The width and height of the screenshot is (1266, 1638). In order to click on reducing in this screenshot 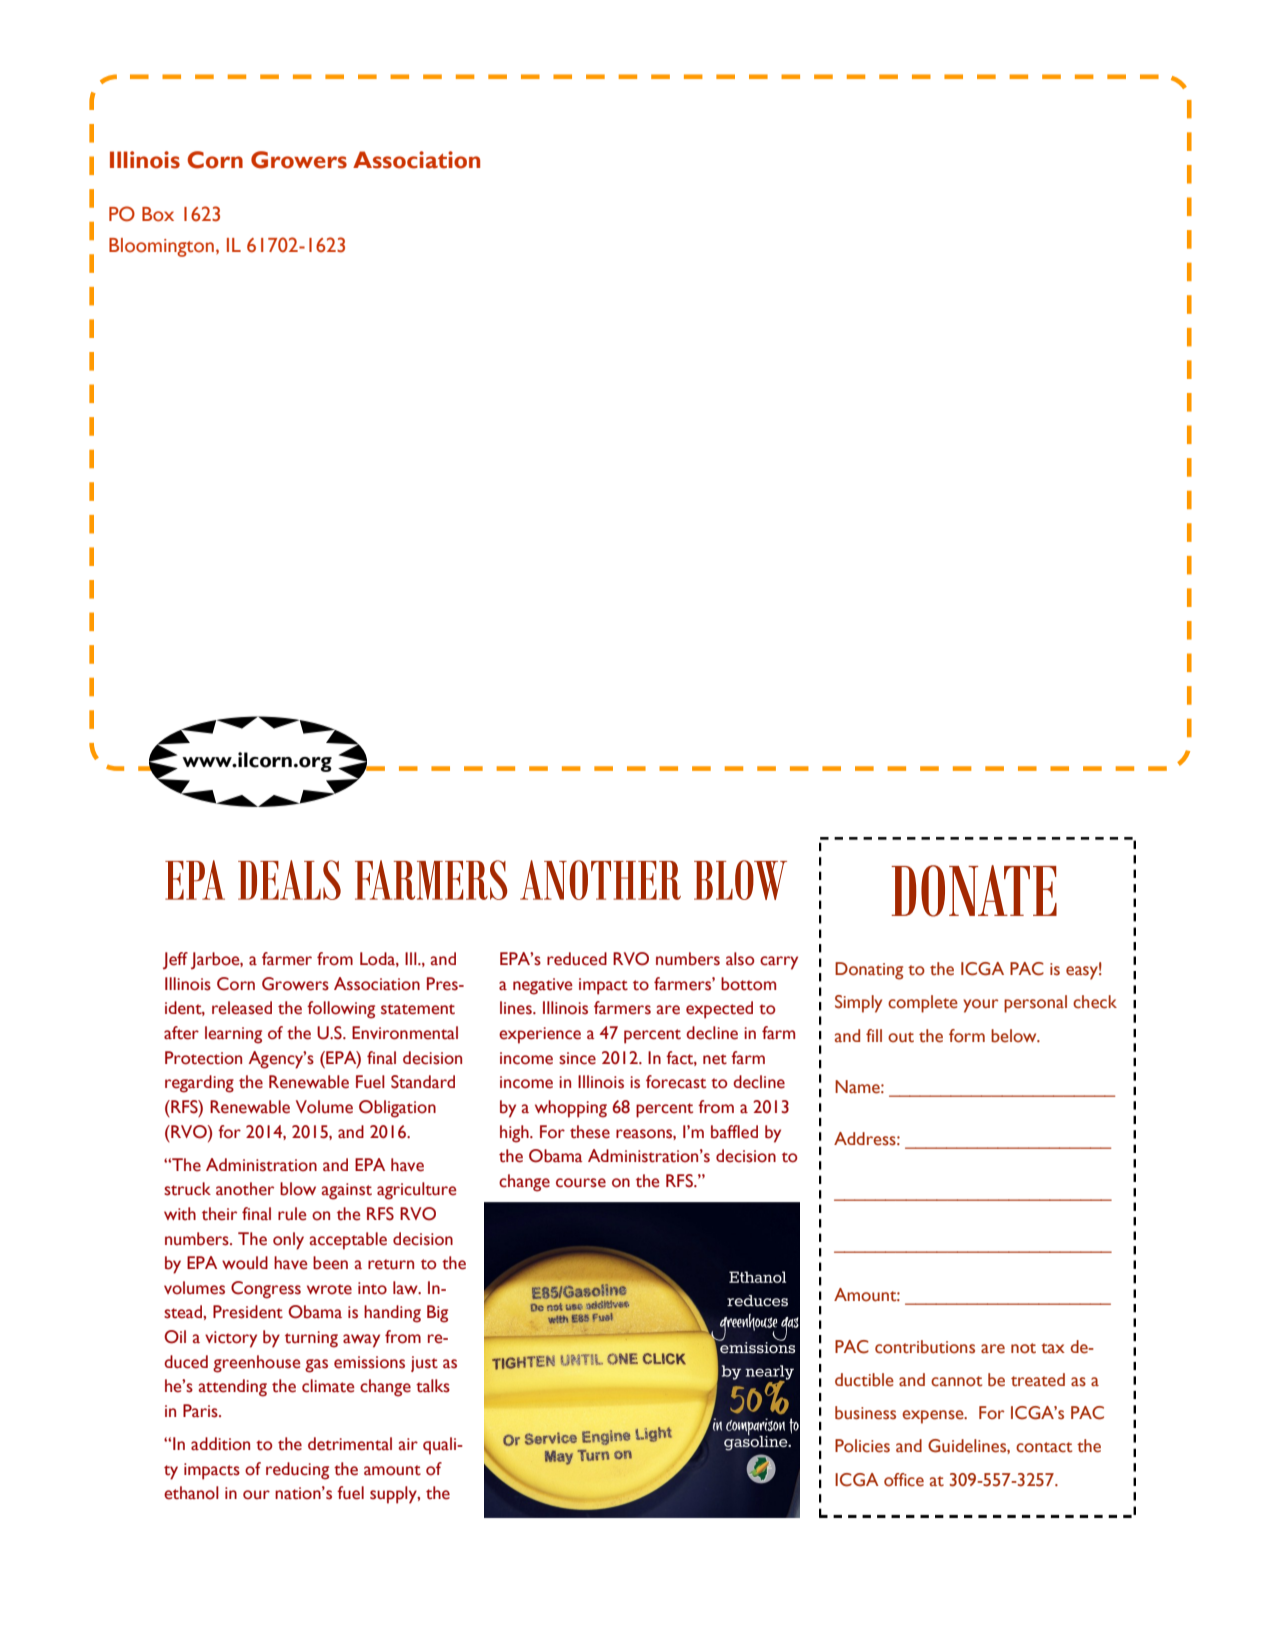, I will do `click(297, 1471)`.
